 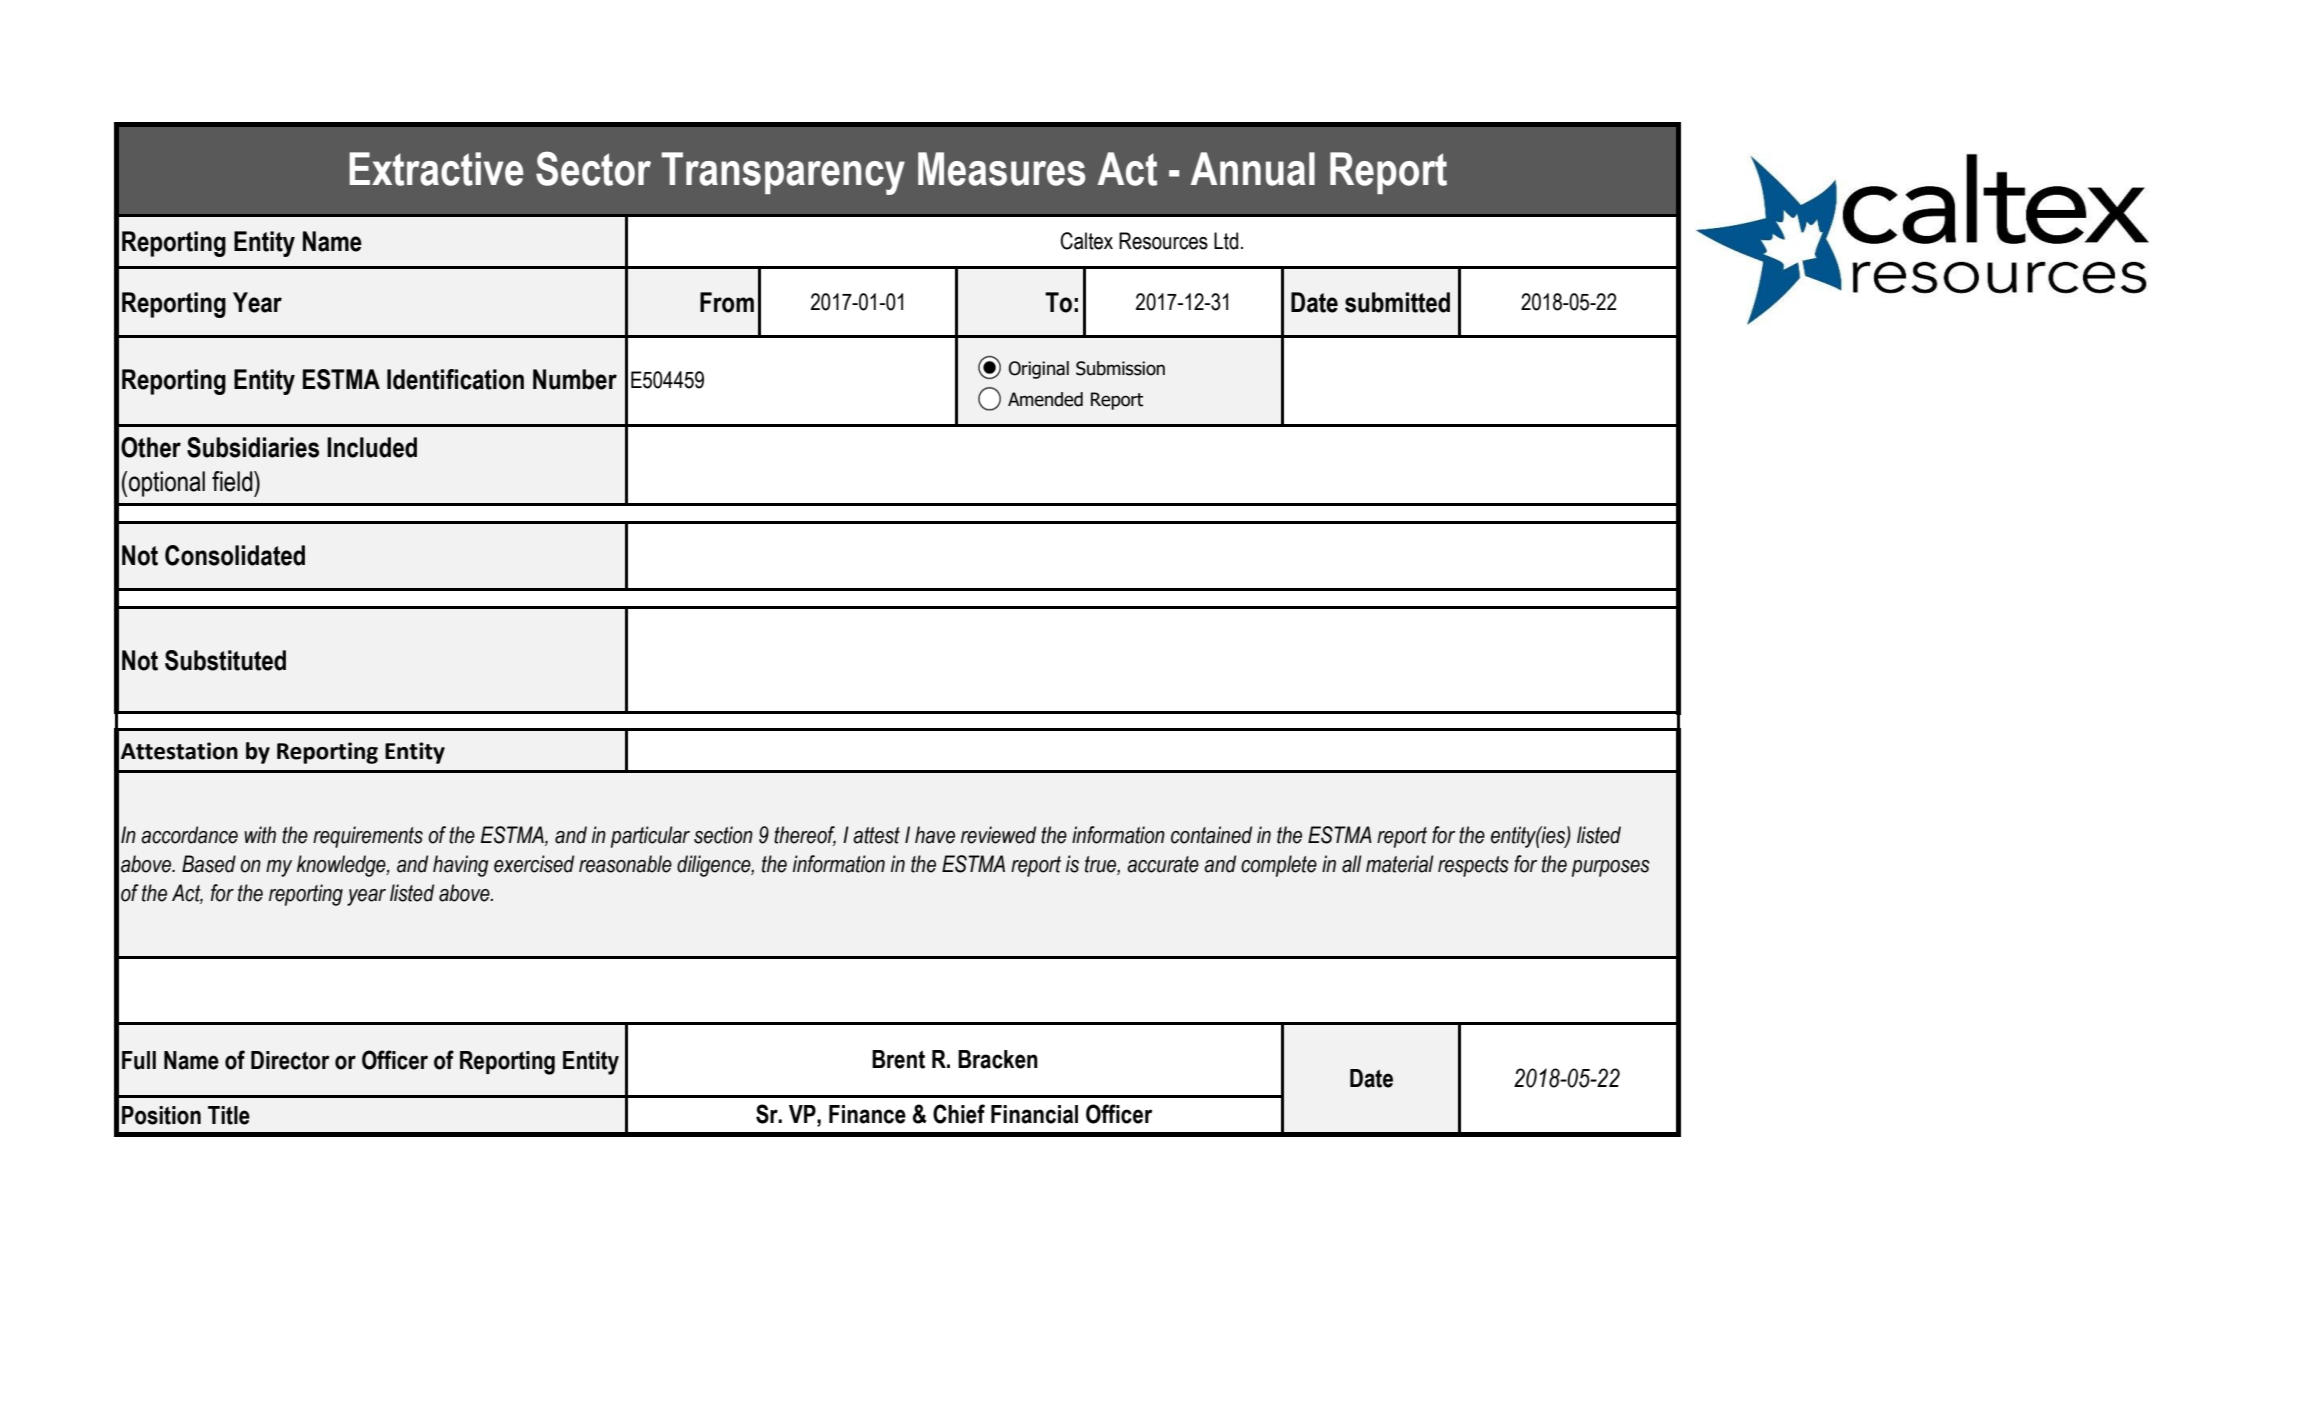 What do you see at coordinates (436, 169) in the page?
I see `Extractive` at bounding box center [436, 169].
